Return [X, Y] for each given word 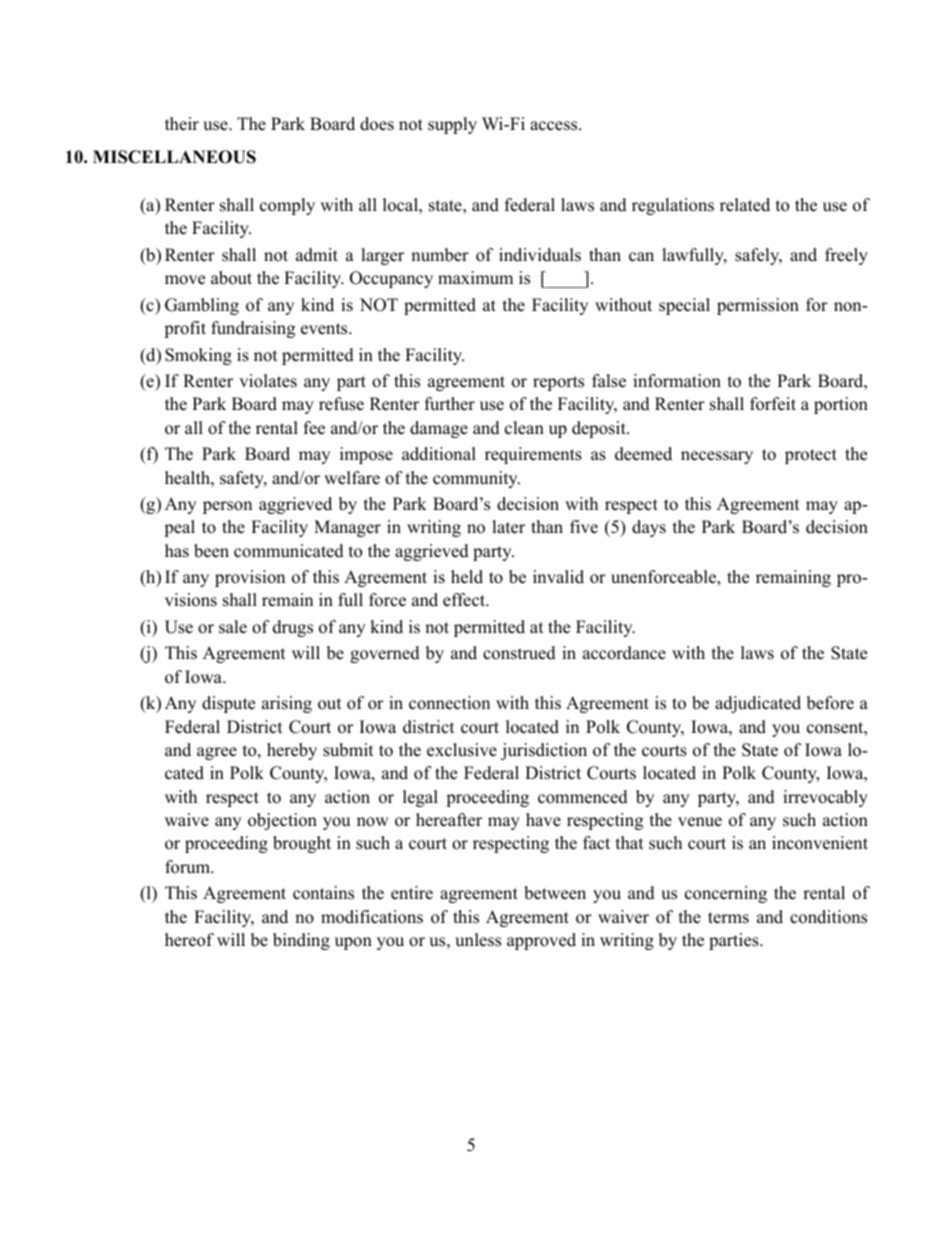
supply [452, 125]
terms [728, 918]
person [227, 507]
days [649, 528]
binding [301, 941]
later [508, 527]
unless [478, 940]
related [745, 205]
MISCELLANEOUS [174, 157]
